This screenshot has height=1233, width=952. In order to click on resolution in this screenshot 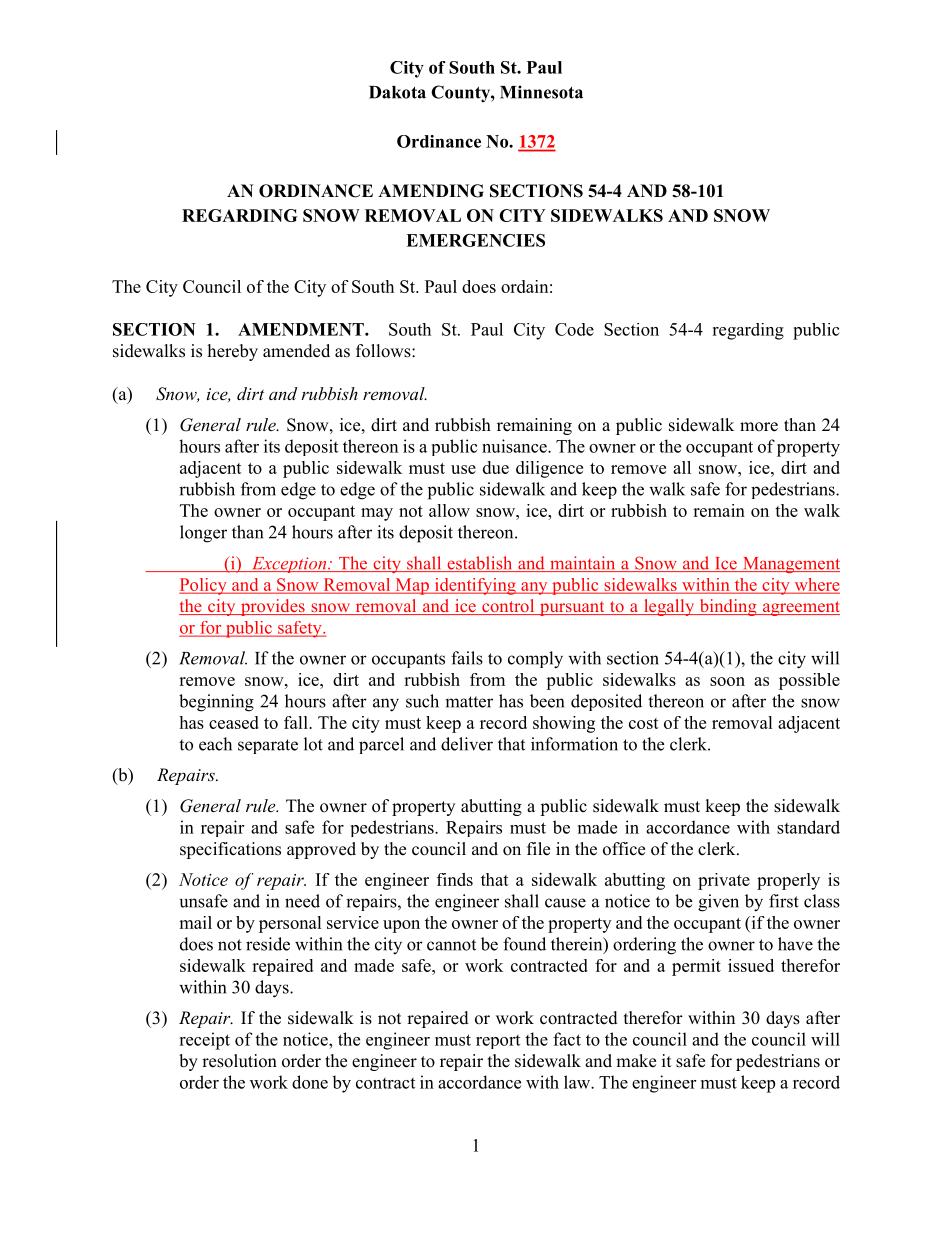, I will do `click(239, 1061)`.
